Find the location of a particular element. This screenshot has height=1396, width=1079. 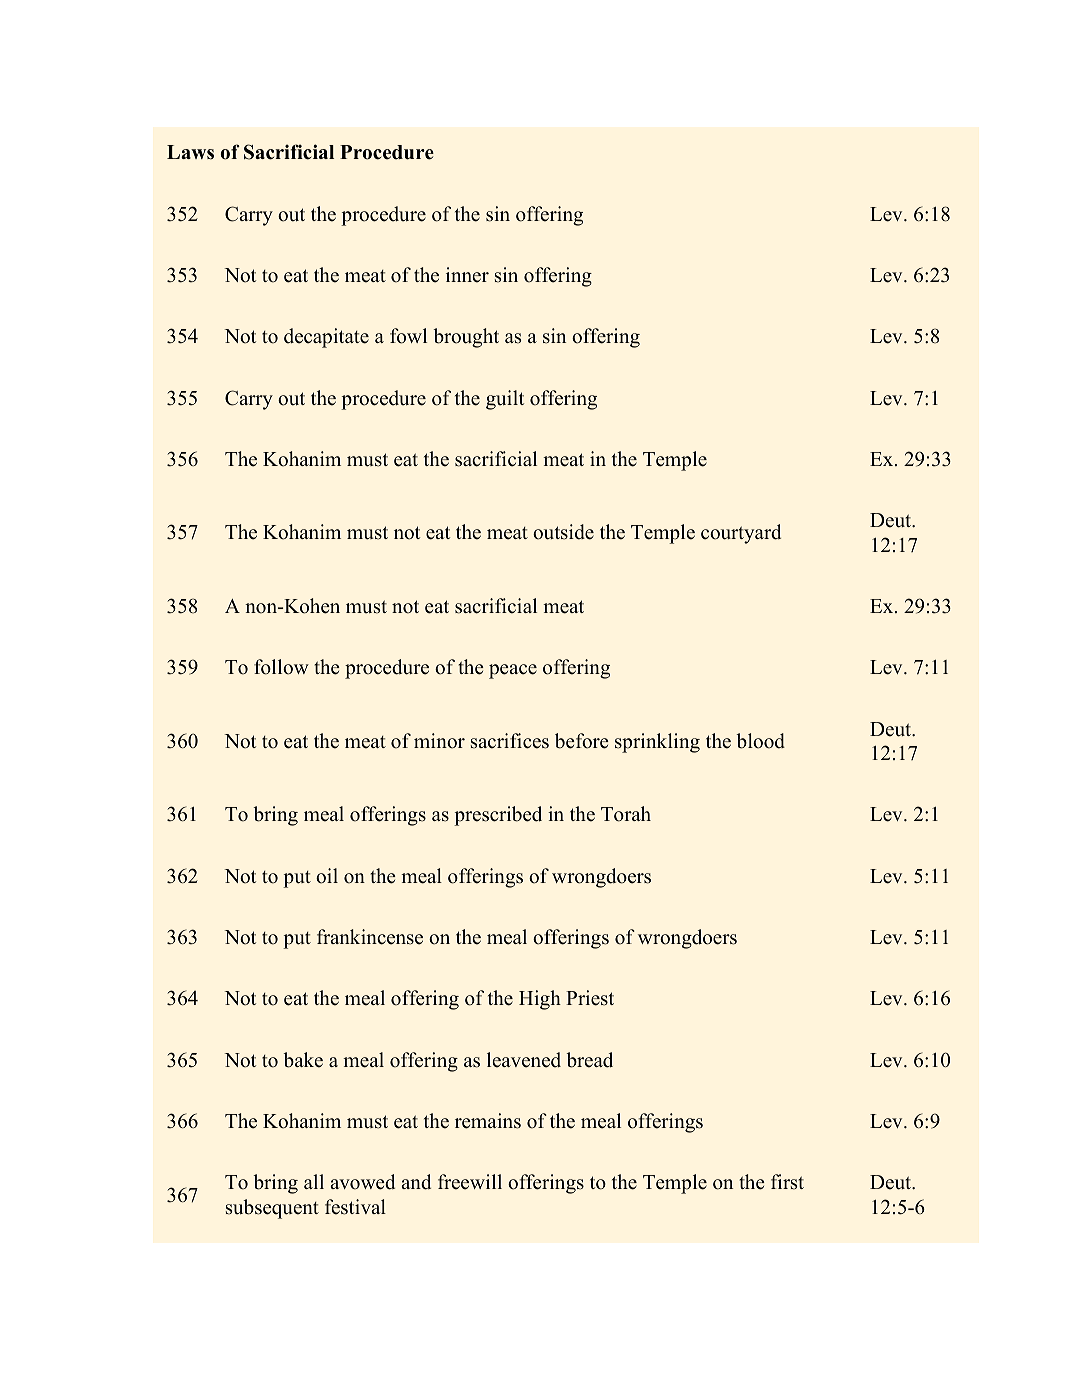

Laws is located at coordinates (190, 152).
